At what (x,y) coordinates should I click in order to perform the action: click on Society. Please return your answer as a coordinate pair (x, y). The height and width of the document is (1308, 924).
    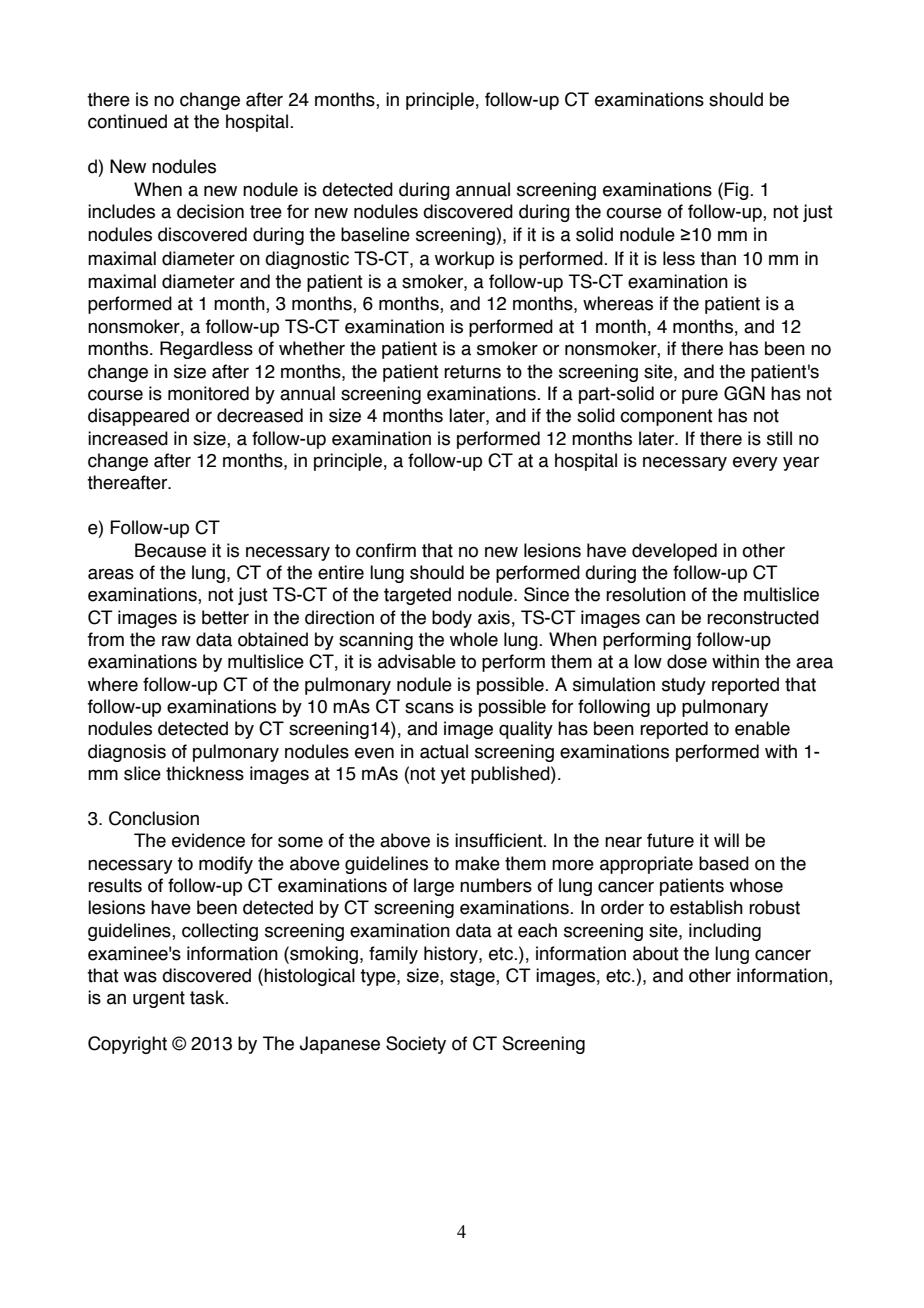
    Looking at the image, I should click on (416, 1045).
